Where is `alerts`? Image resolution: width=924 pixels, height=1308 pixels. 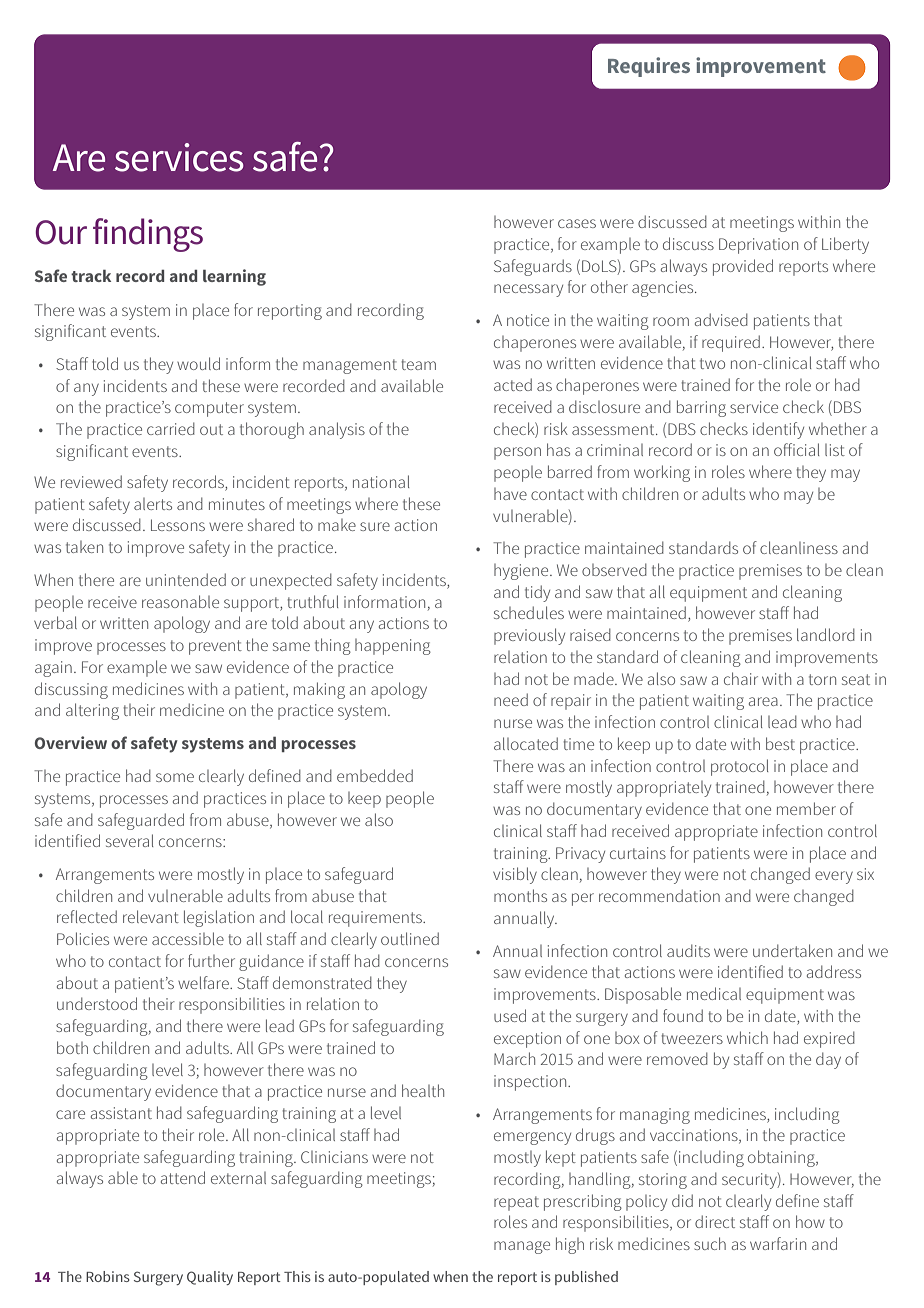
alerts is located at coordinates (153, 504).
